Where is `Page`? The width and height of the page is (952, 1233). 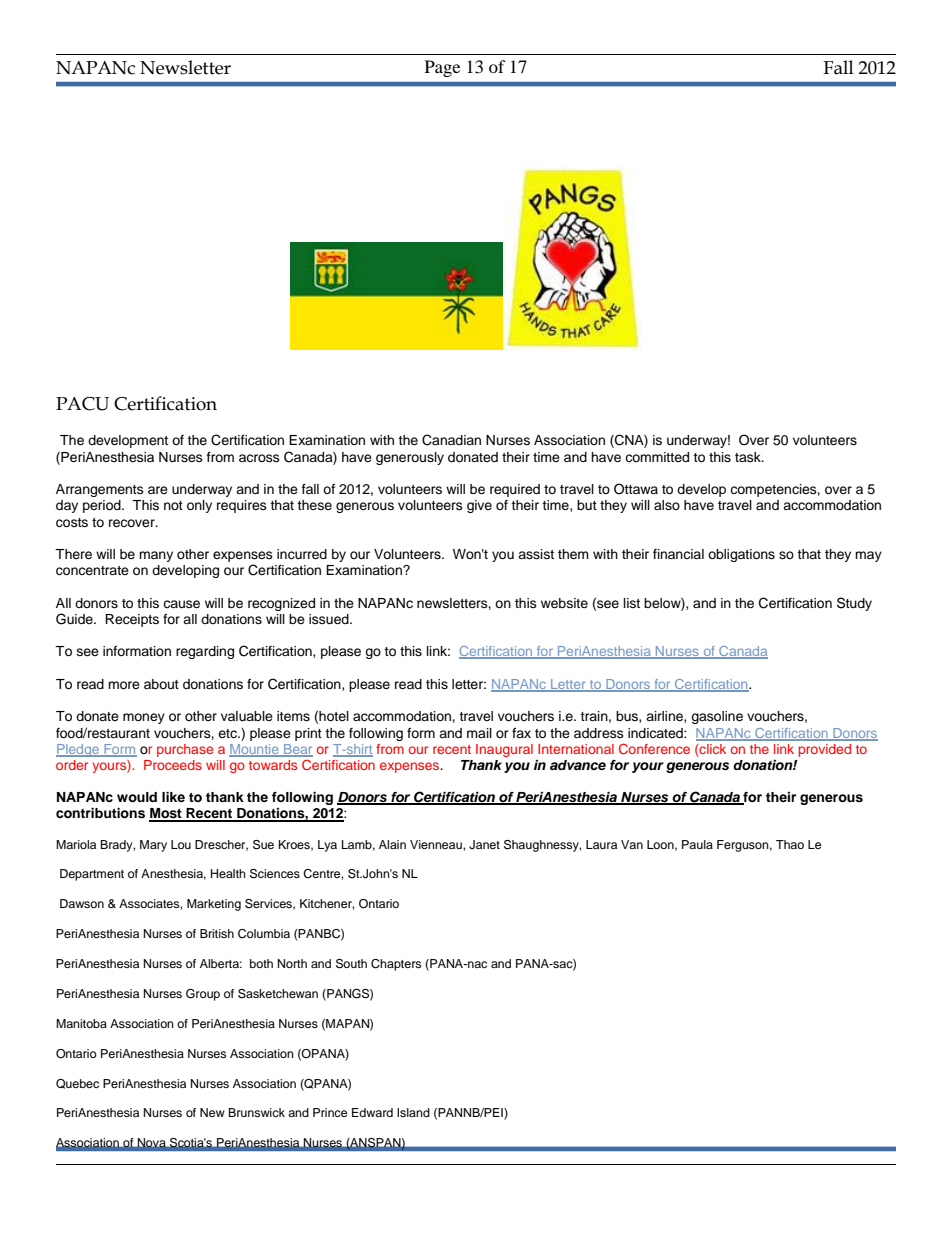
Page is located at coordinates (442, 68).
